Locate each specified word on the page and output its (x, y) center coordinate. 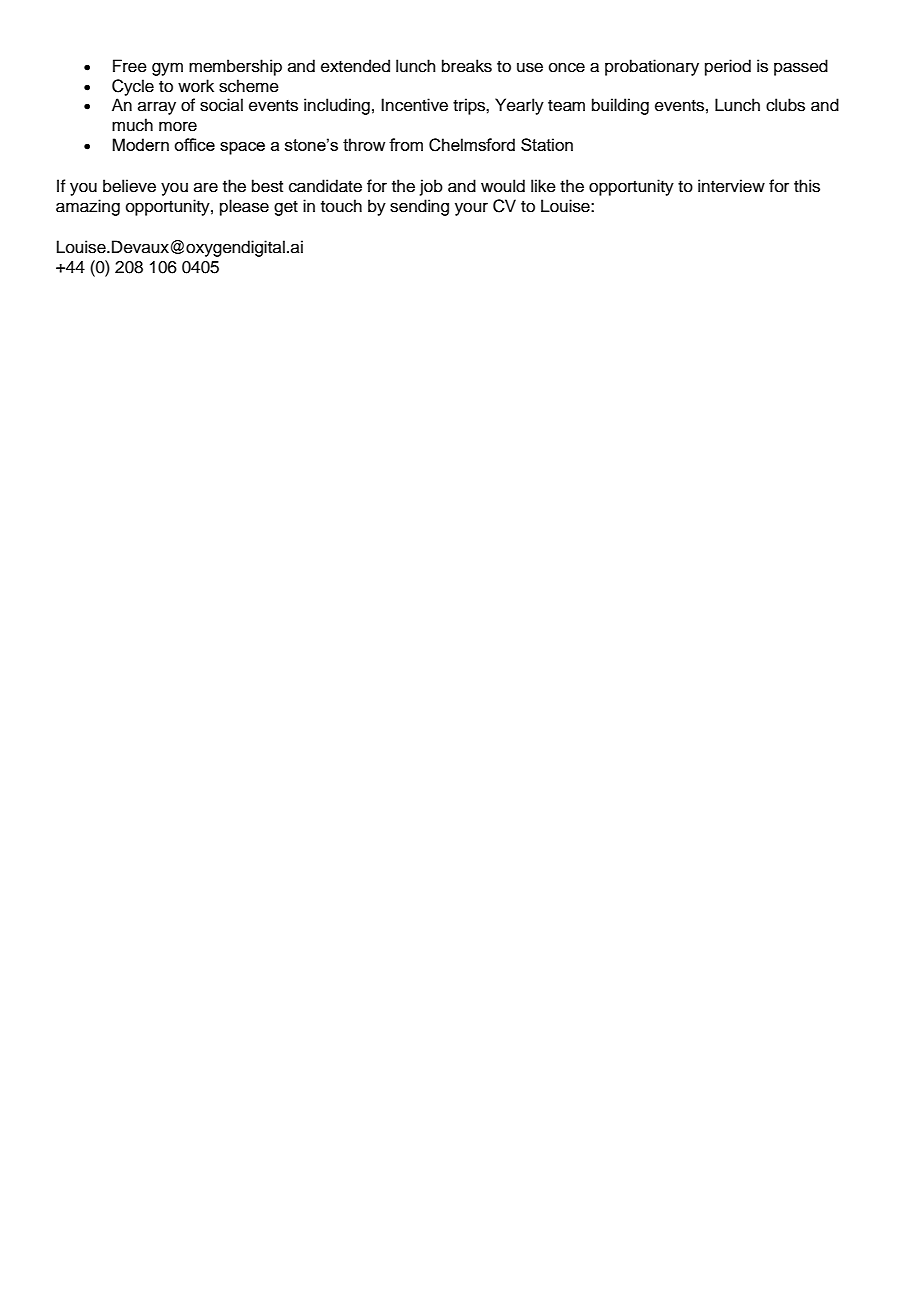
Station (547, 144)
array (157, 108)
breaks (467, 66)
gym (167, 69)
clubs (785, 105)
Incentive (414, 105)
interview (731, 186)
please (244, 207)
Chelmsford (472, 145)
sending (419, 207)
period (728, 67)
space (242, 148)
